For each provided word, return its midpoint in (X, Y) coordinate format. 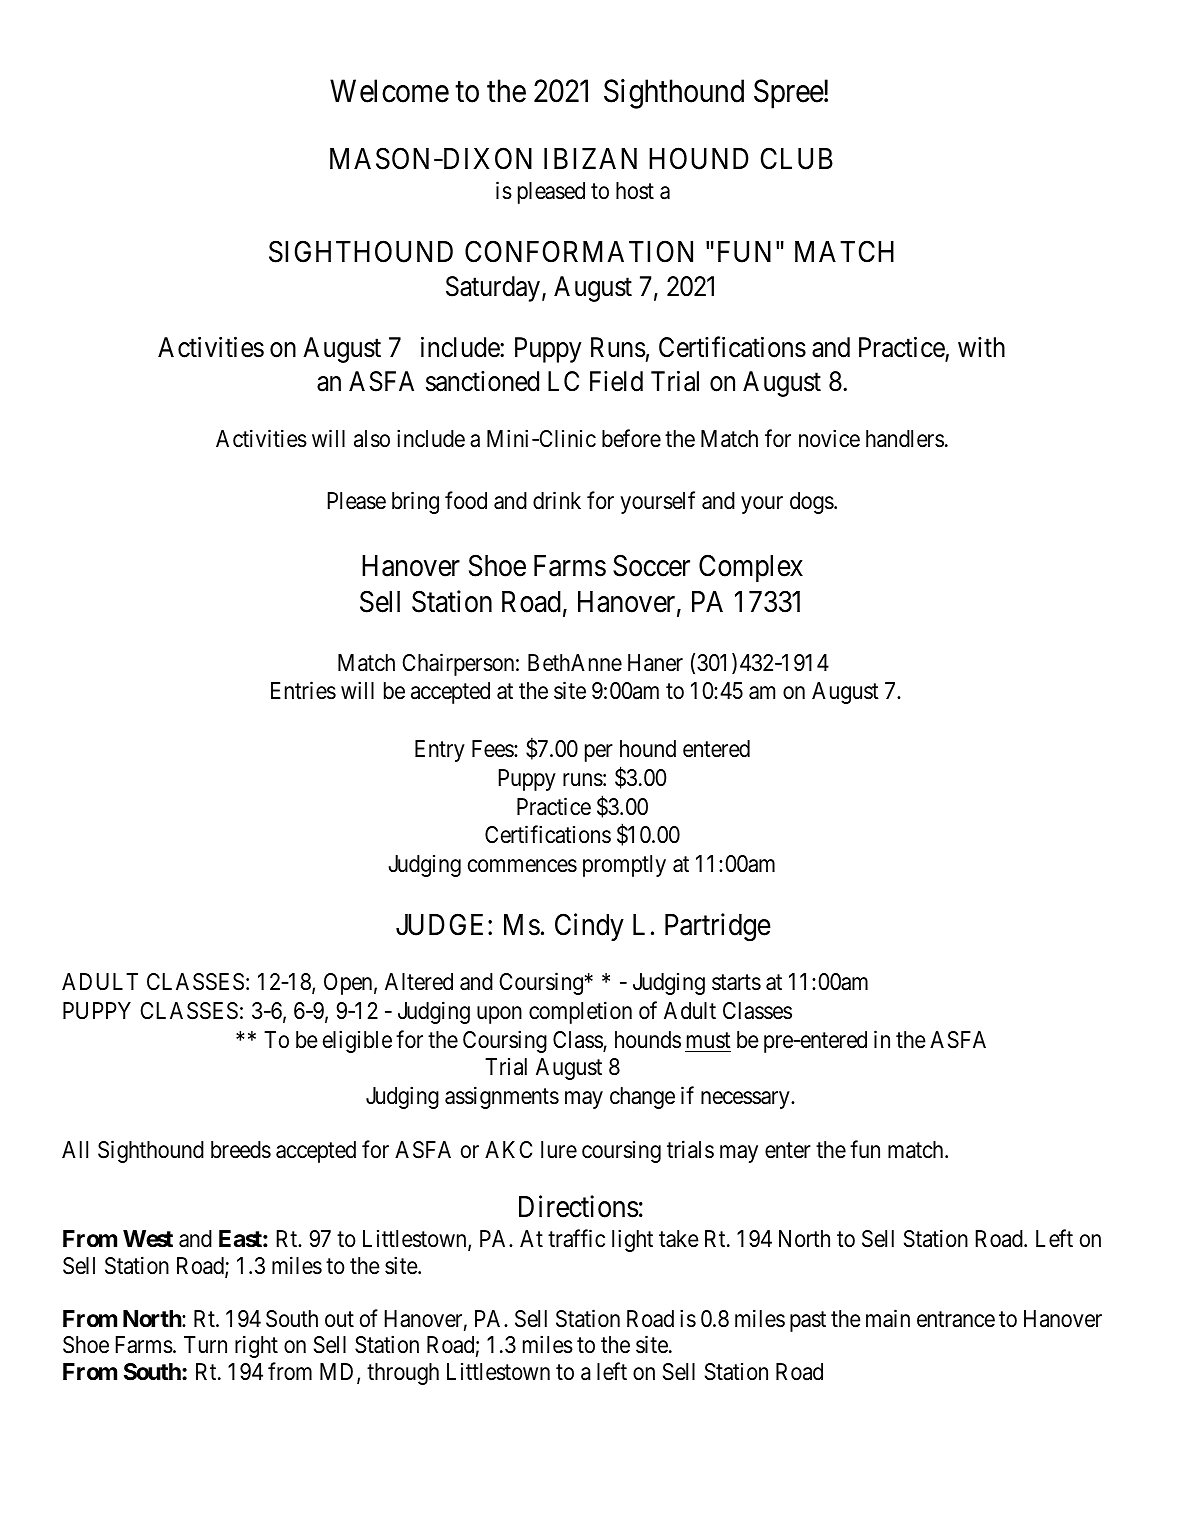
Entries (303, 691)
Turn (205, 1344)
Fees (493, 749)
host (635, 191)
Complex (751, 568)
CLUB (796, 158)
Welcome (389, 91)
